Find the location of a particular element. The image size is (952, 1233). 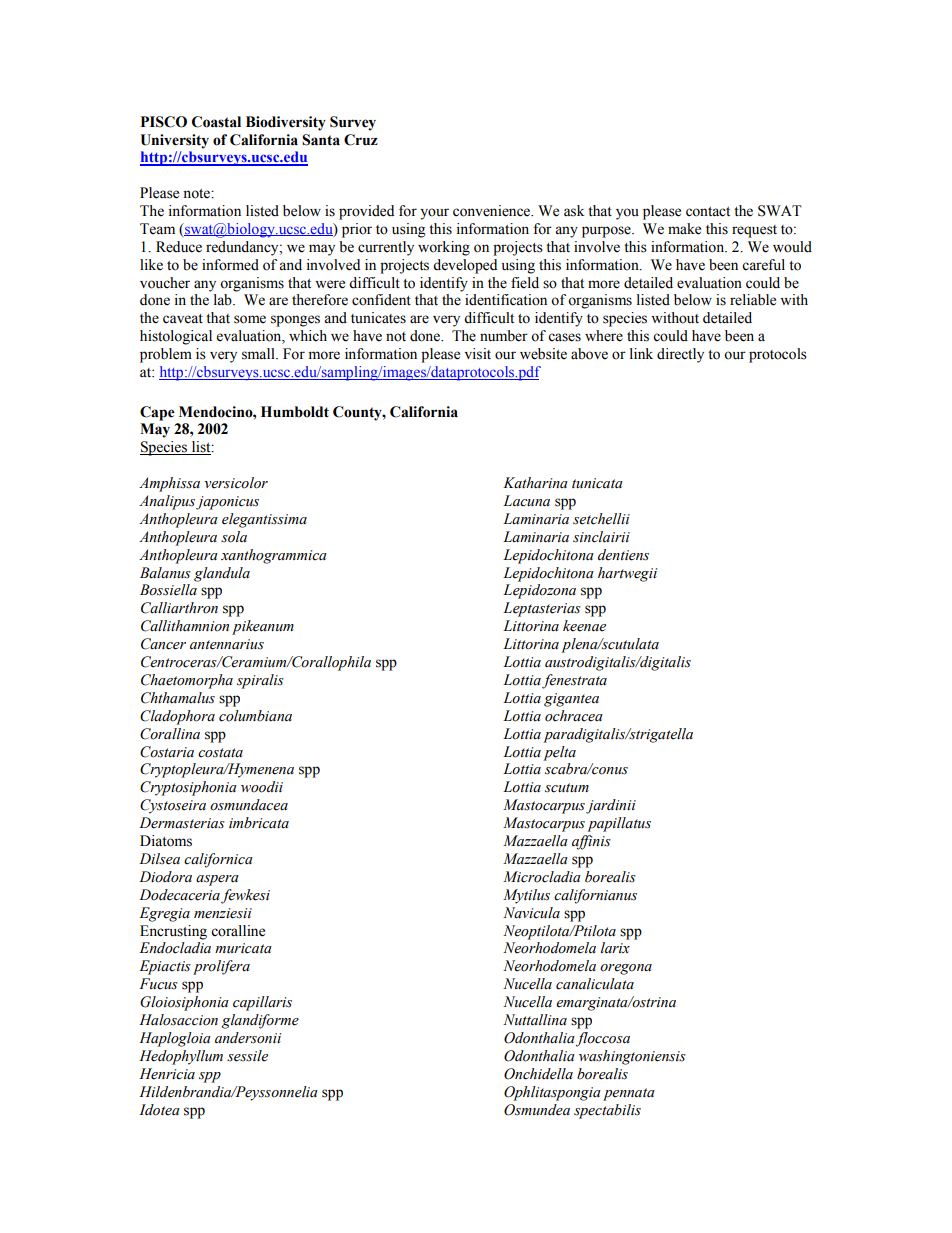

convenience is located at coordinates (493, 211).
